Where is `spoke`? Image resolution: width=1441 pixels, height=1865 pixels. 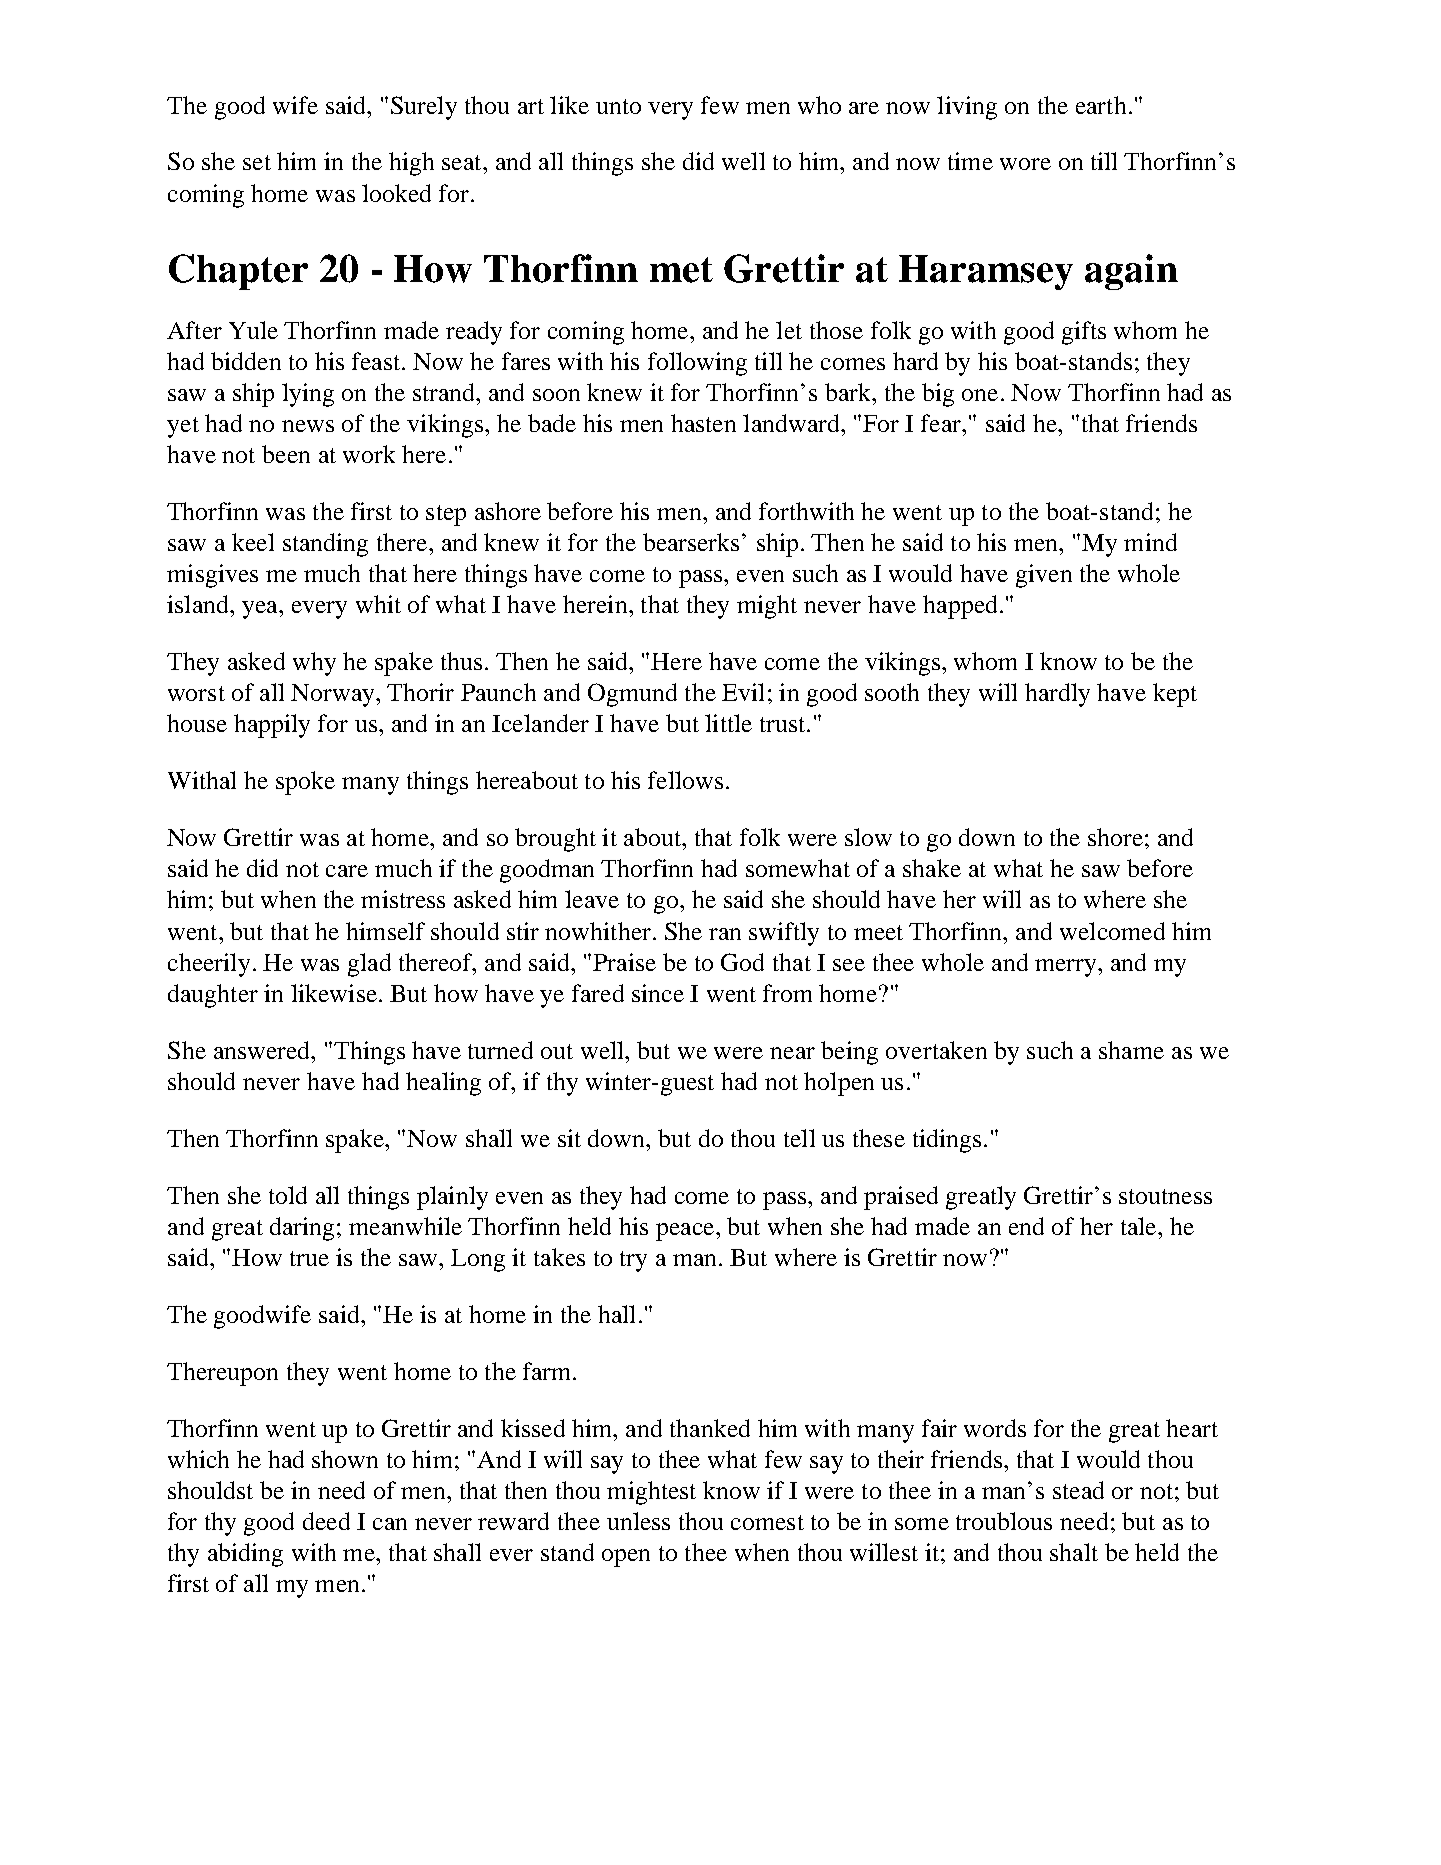 spoke is located at coordinates (305, 783).
